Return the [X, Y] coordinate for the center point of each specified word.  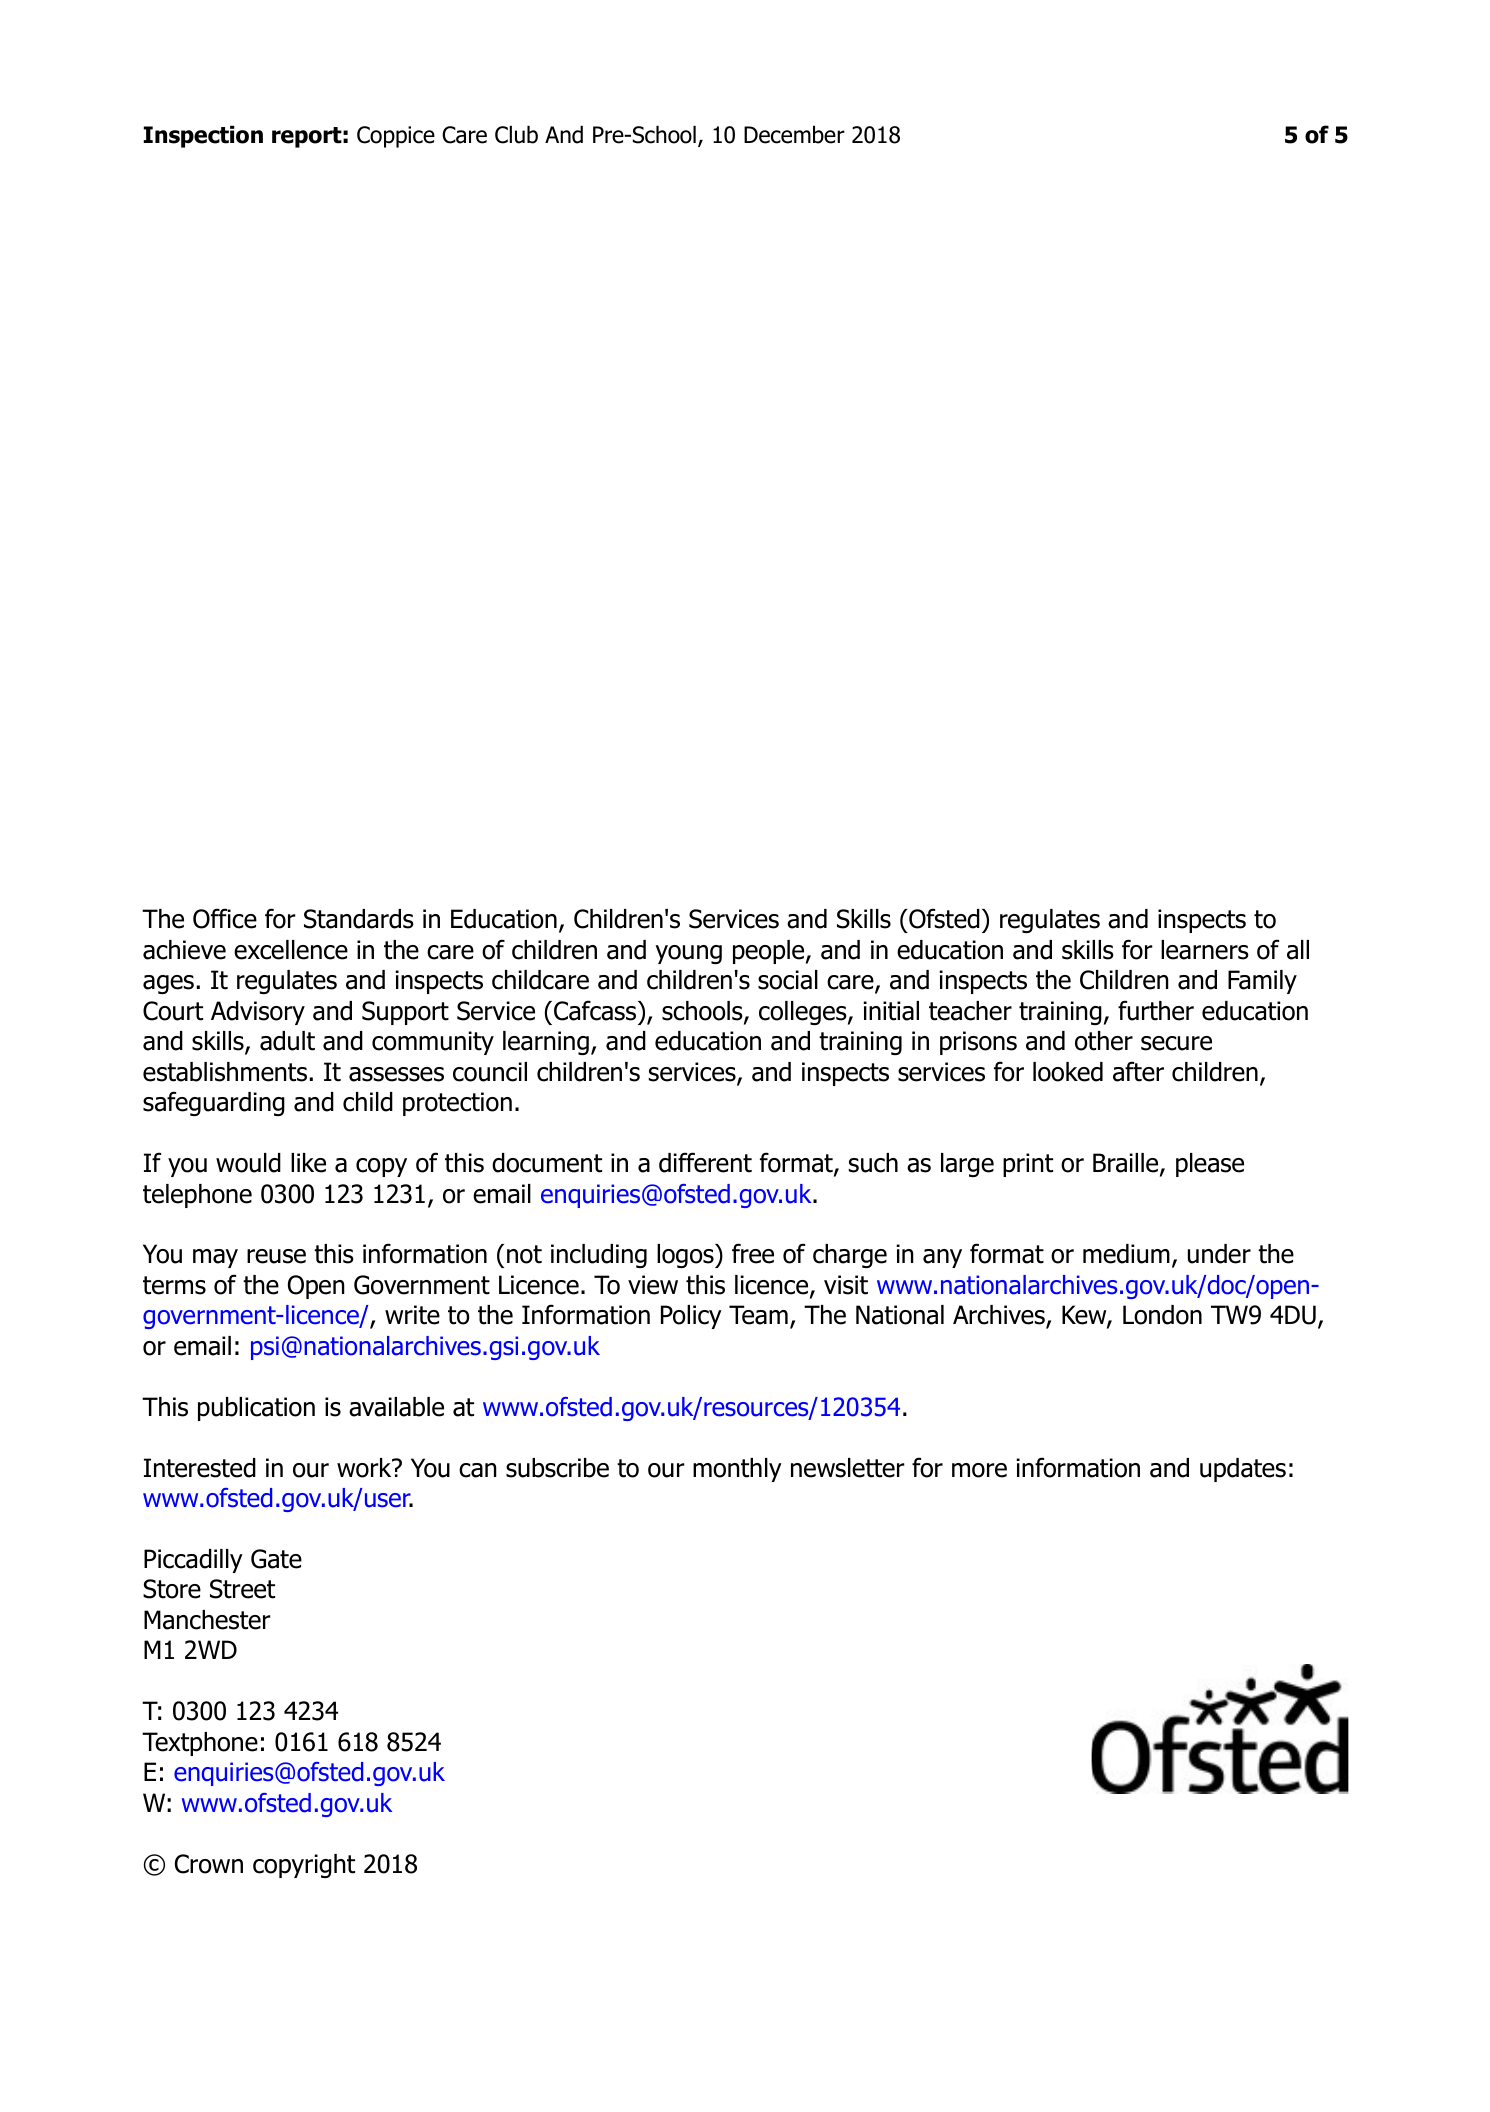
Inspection [203, 136]
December [794, 134]
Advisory [258, 1013]
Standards [359, 919]
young [688, 954]
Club [516, 134]
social [788, 980]
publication [256, 1409]
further [1156, 1010]
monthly [737, 1470]
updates [1243, 1470]
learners [1205, 950]
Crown [209, 1864]
